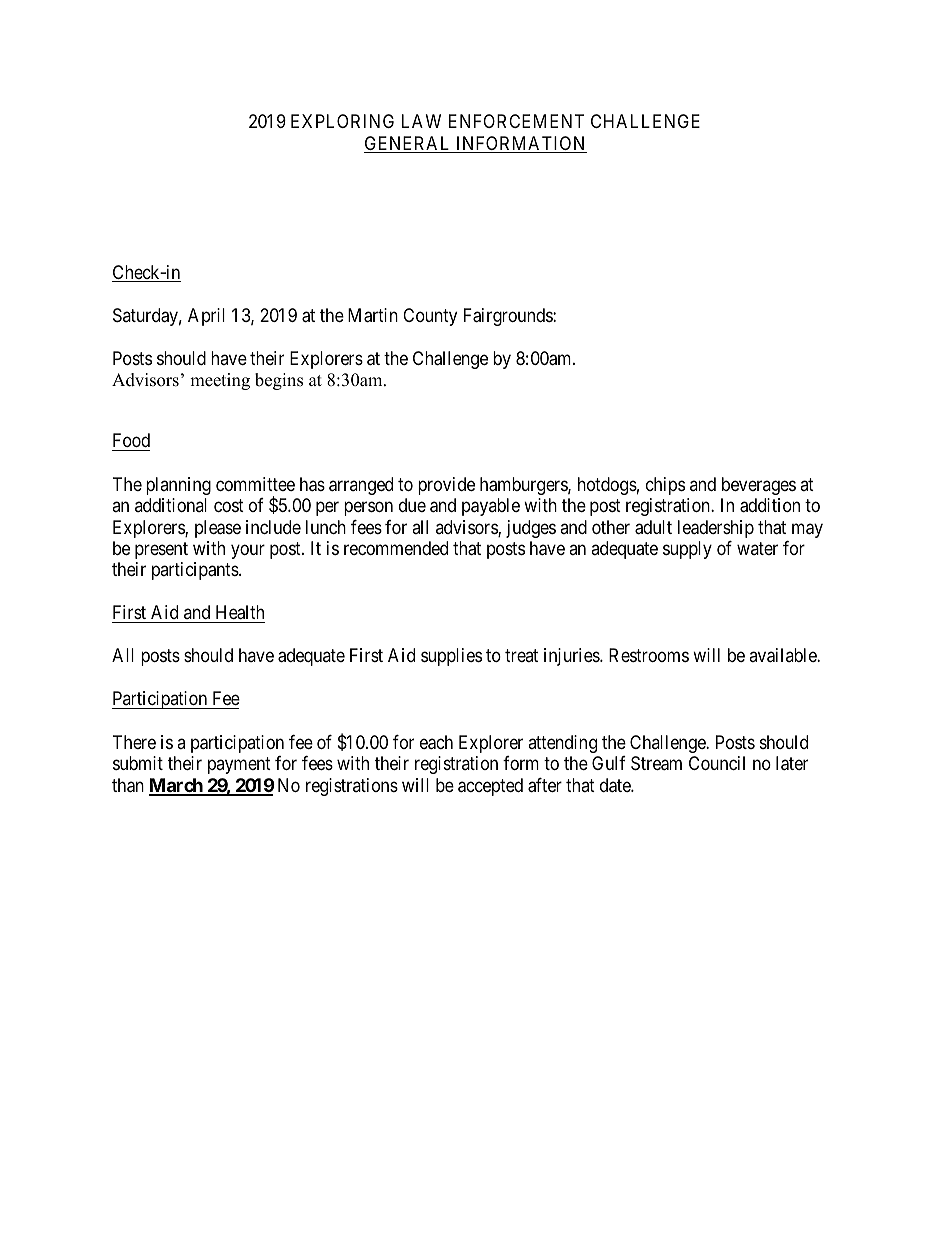 This page has height=1233, width=952. I want to click on ENFORCEMENT, so click(516, 121).
